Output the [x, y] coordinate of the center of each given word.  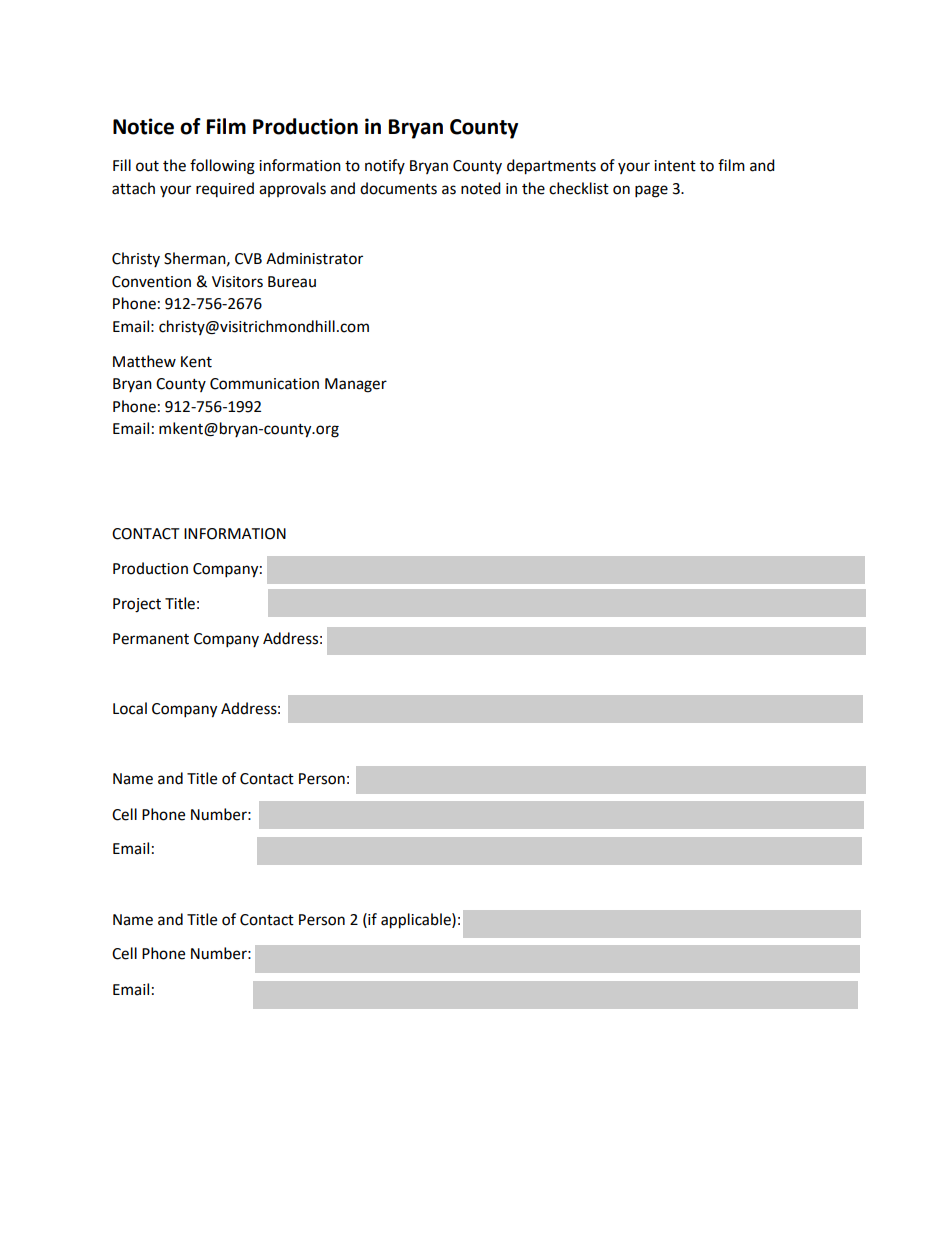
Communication [264, 384]
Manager [356, 385]
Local [130, 708]
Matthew [144, 361]
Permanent [151, 639]
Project [137, 605]
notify [385, 166]
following [222, 167]
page [651, 191]
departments [551, 167]
